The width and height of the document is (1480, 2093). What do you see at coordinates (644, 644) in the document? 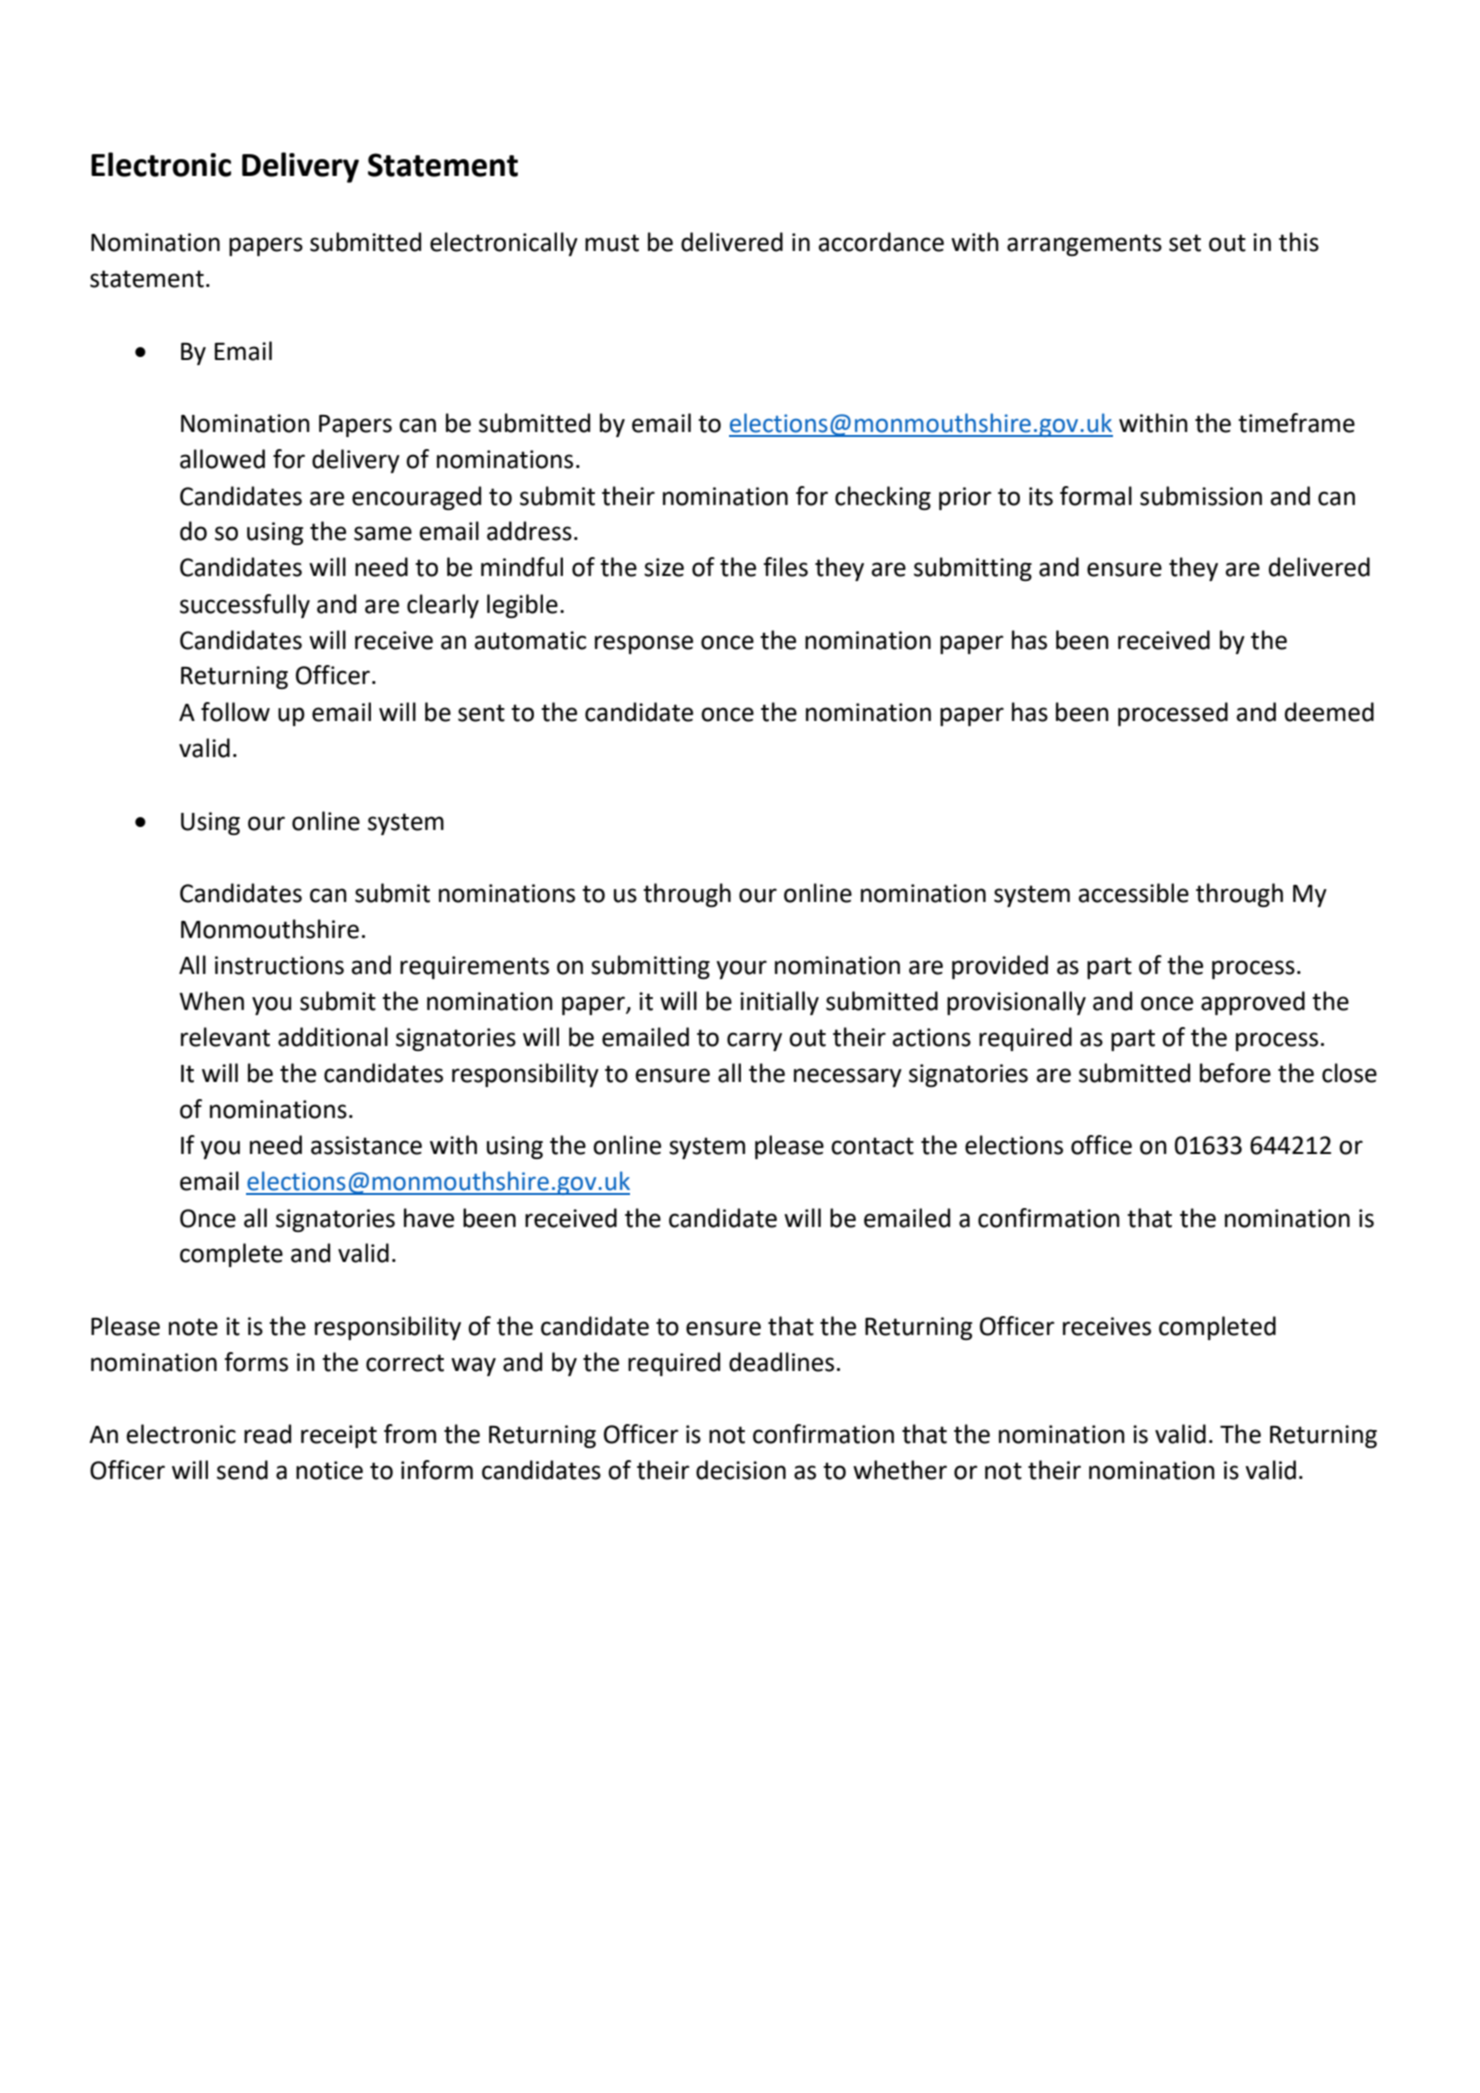
I see `response` at bounding box center [644, 644].
